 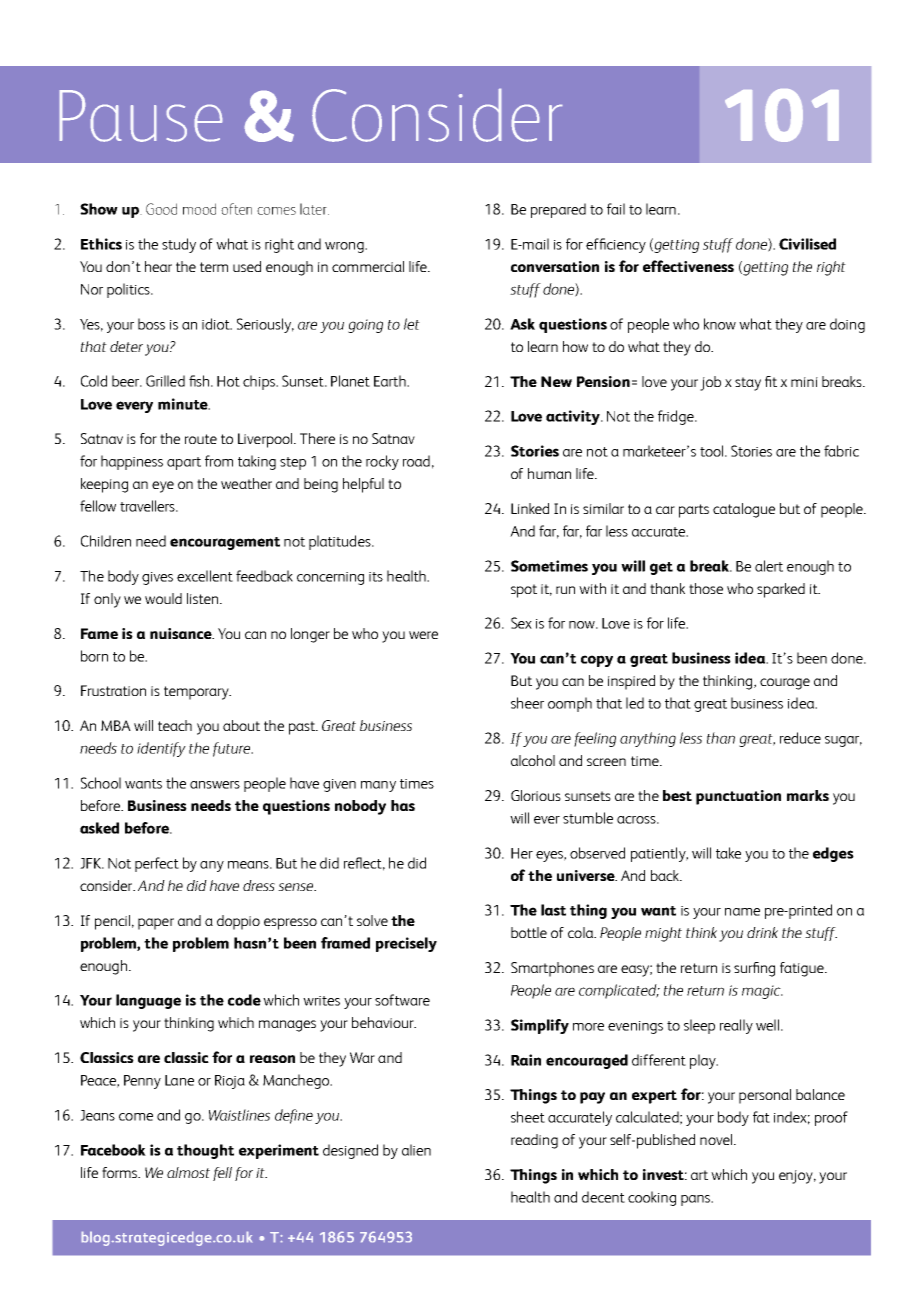 I want to click on Civilised, so click(x=807, y=244).
